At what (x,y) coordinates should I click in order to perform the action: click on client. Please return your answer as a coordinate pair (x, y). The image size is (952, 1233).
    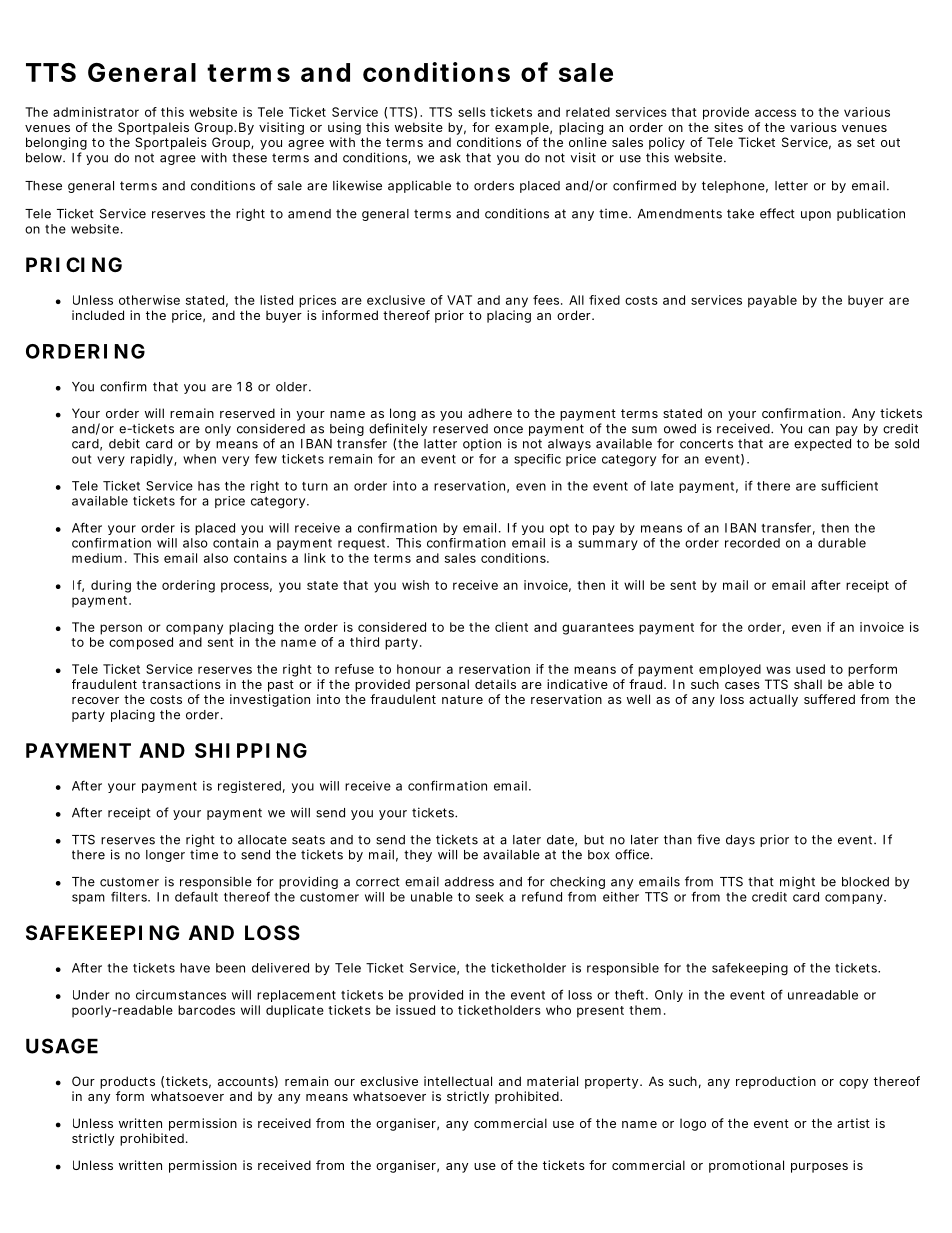
    Looking at the image, I should click on (511, 627).
